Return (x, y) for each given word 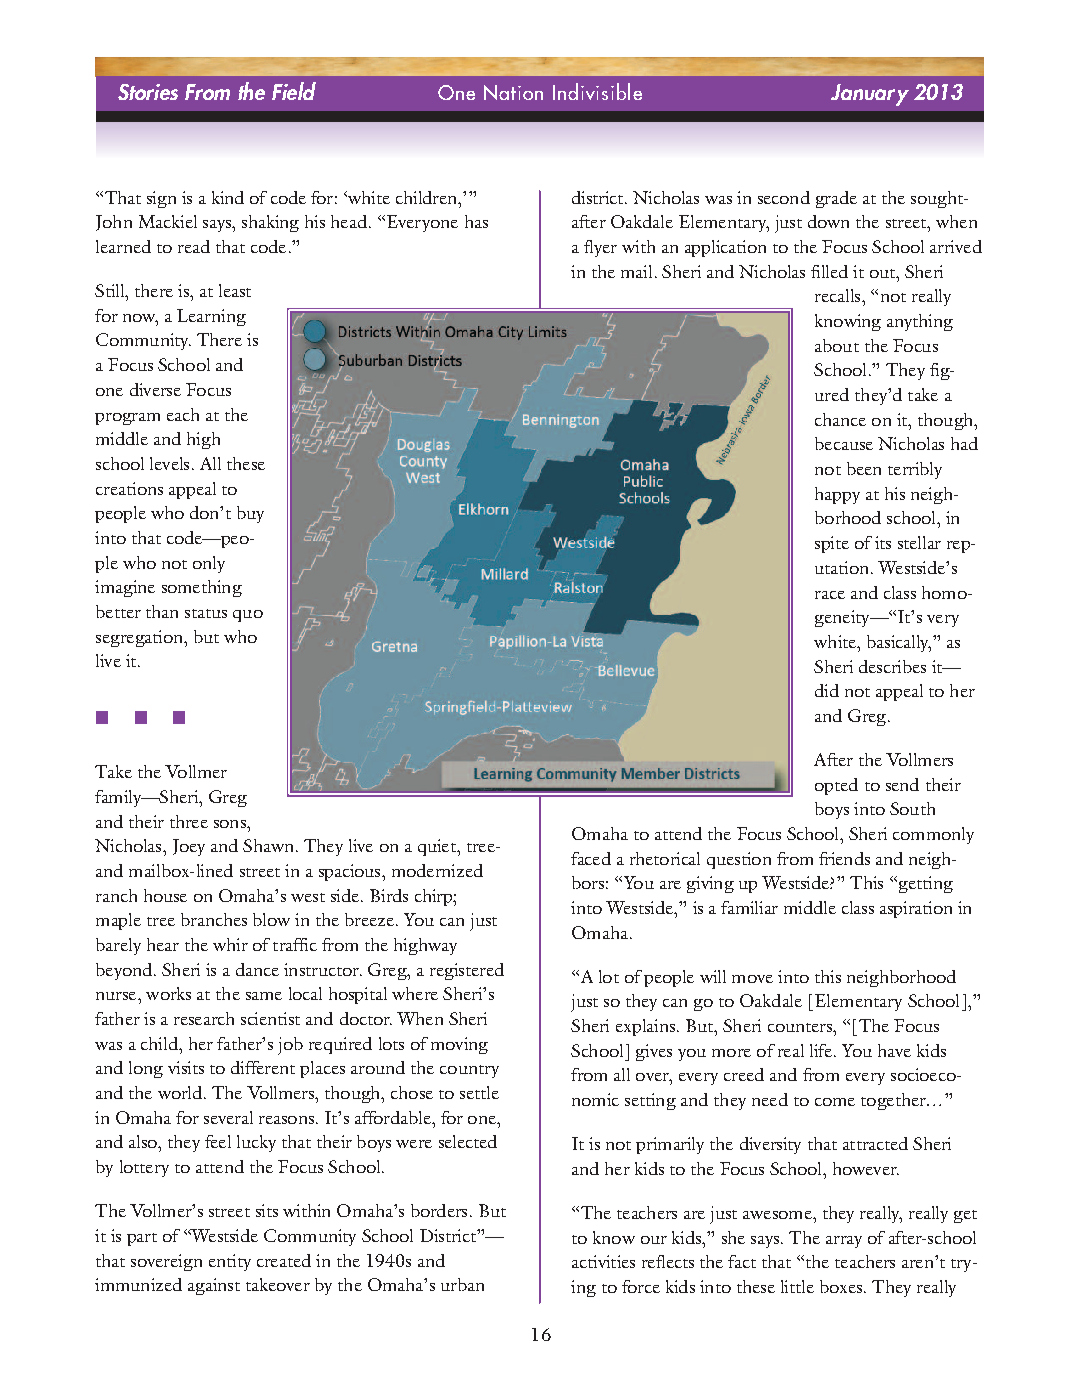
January (870, 95)
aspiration (916, 909)
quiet (438, 847)
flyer (600, 248)
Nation (513, 92)
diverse (155, 389)
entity (230, 1262)
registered (467, 971)
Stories (148, 92)
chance (840, 419)
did (827, 690)
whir (230, 944)
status (206, 613)
